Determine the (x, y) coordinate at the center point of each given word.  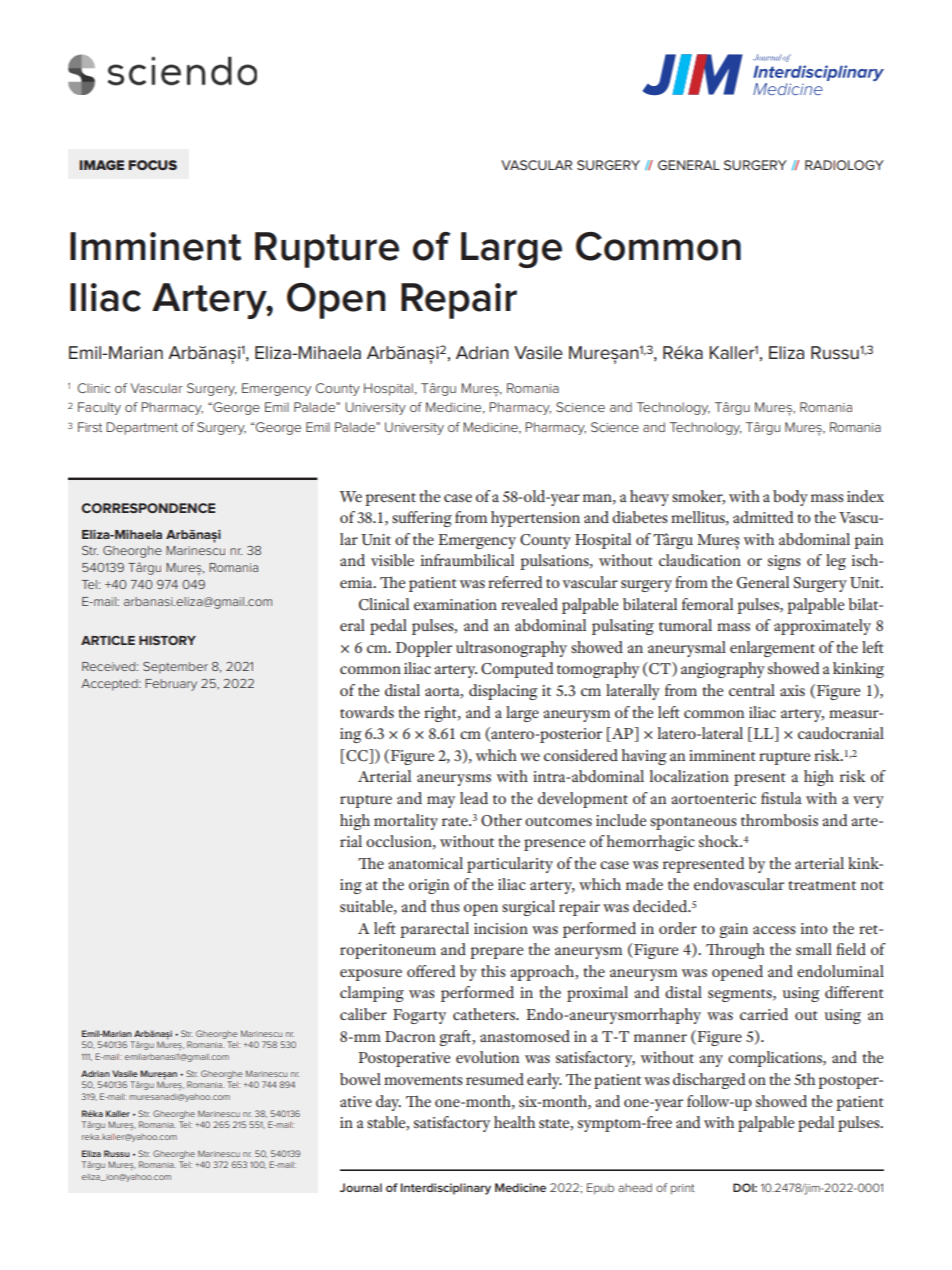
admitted (763, 517)
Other (501, 820)
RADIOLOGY (844, 165)
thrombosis (779, 820)
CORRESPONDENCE (148, 508)
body (790, 498)
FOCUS (152, 165)
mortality (406, 822)
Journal (361, 1187)
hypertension (535, 519)
